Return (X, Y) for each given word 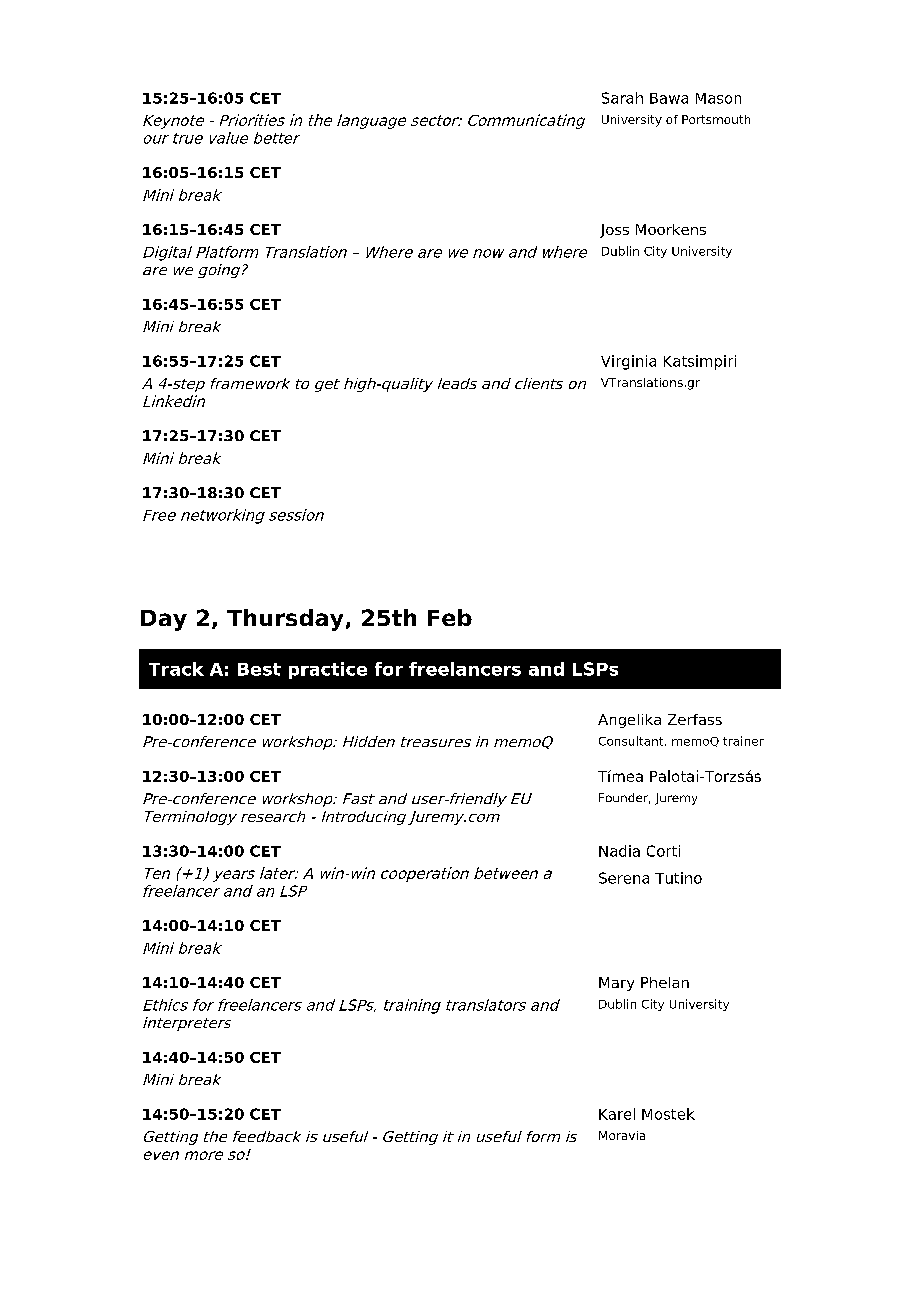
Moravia (622, 1135)
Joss (614, 231)
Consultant (632, 741)
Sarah (622, 98)
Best (259, 669)
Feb (450, 617)
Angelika (629, 721)
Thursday (285, 620)
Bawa (669, 98)
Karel (617, 1114)
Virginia (628, 362)
